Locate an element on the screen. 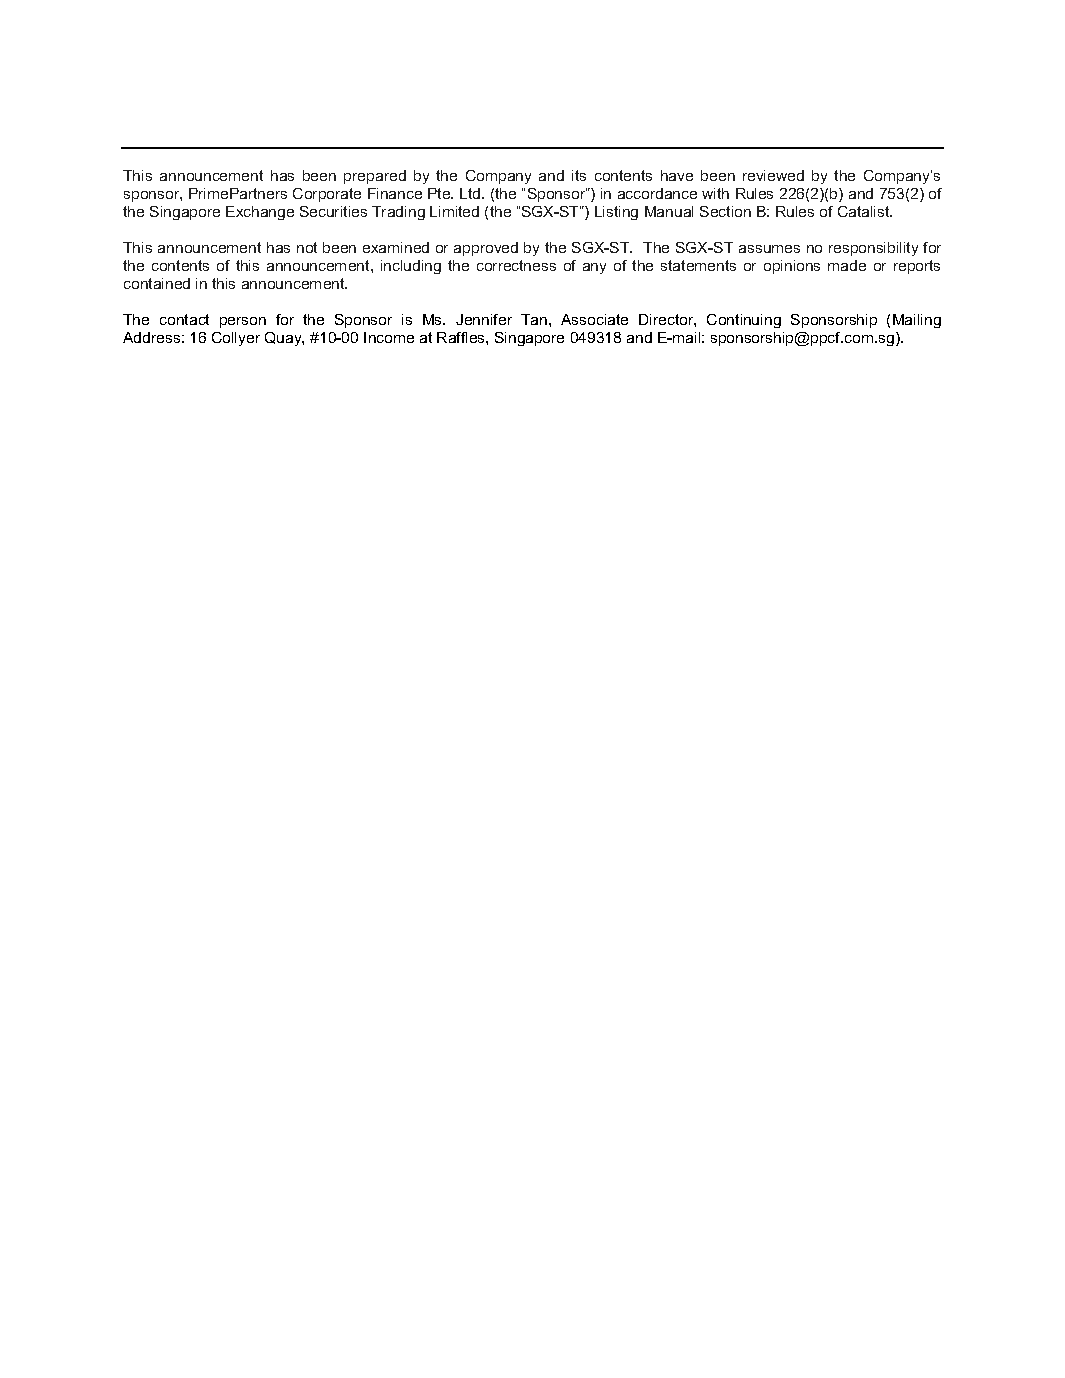  not is located at coordinates (307, 247).
